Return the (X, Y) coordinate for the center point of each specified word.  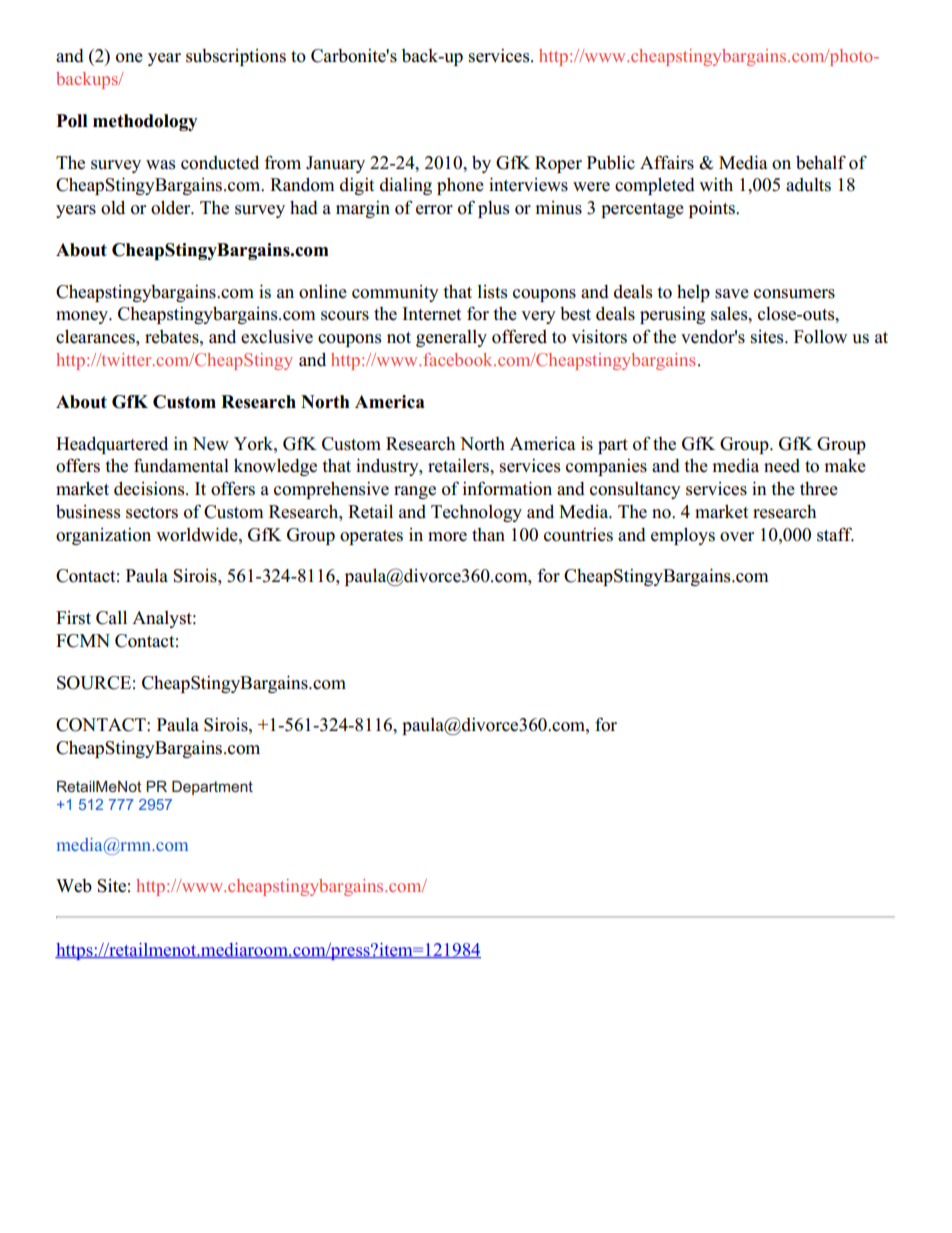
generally (451, 338)
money (83, 317)
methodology (145, 122)
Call (111, 617)
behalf (821, 162)
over (737, 537)
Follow (820, 337)
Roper (558, 164)
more (447, 537)
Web (74, 886)
